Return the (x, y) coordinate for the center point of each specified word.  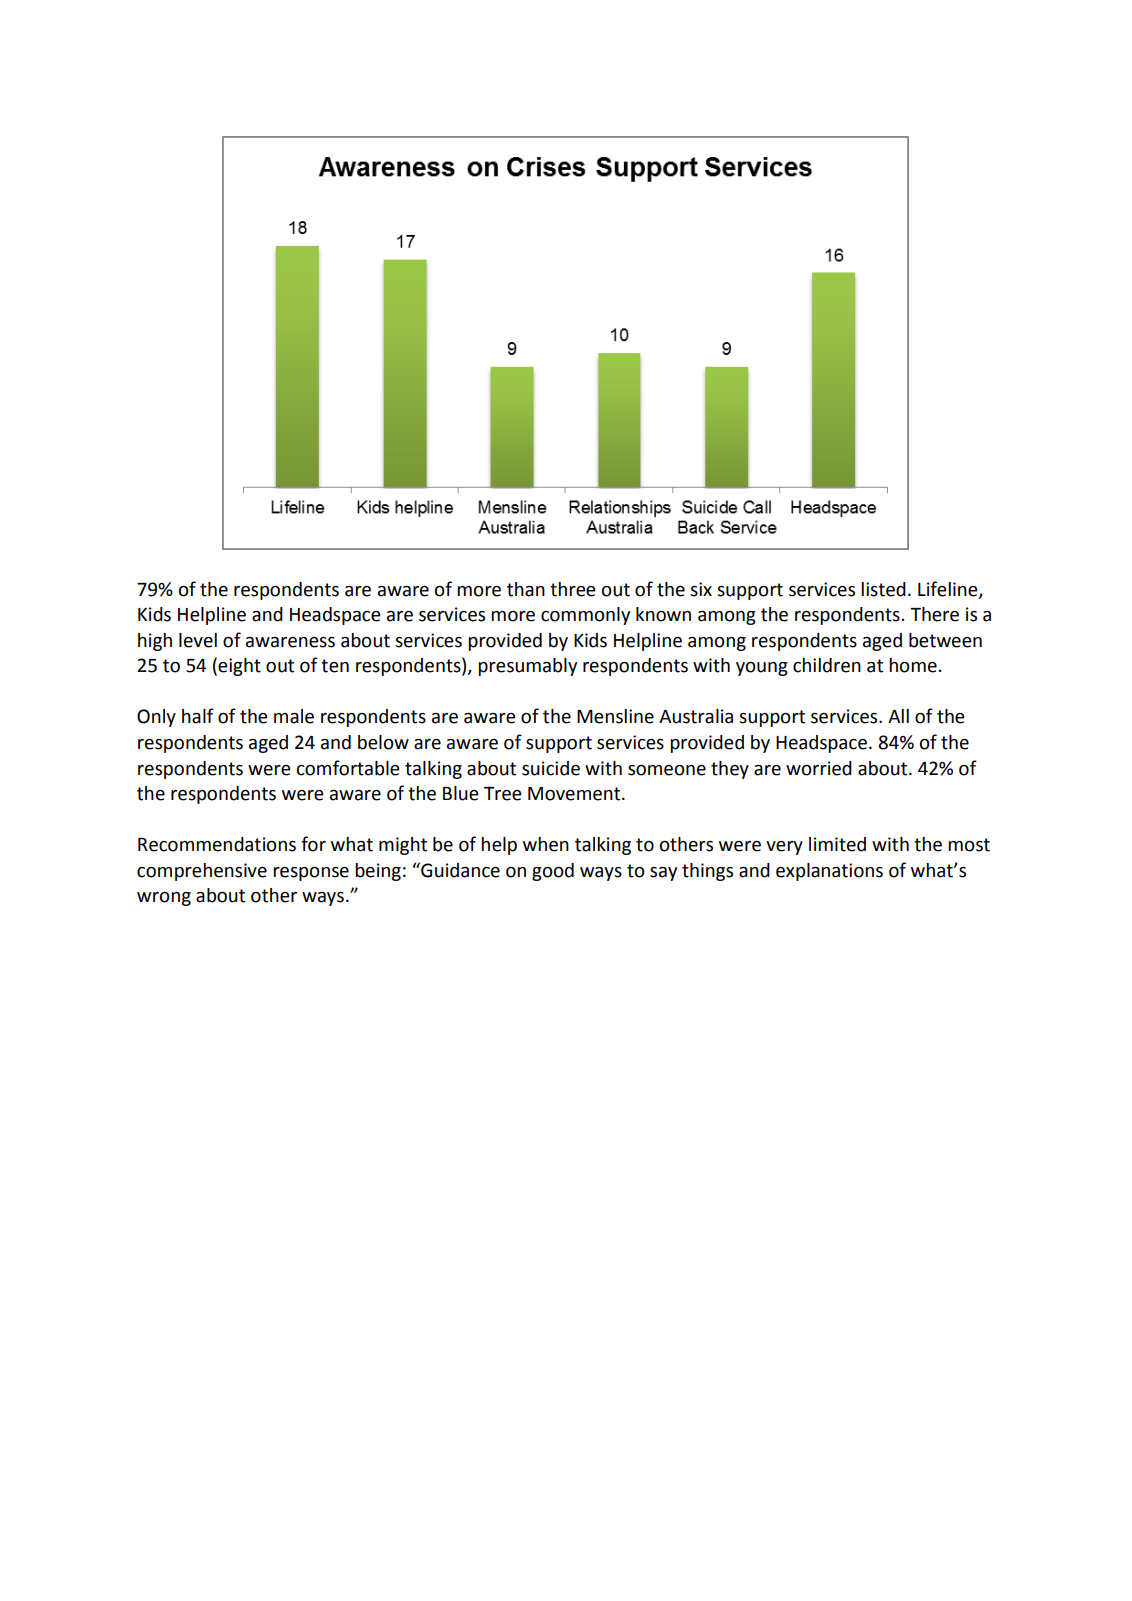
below (383, 742)
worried (819, 768)
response (311, 874)
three (573, 589)
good (553, 872)
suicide (551, 768)
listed (883, 589)
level (198, 640)
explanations (829, 872)
